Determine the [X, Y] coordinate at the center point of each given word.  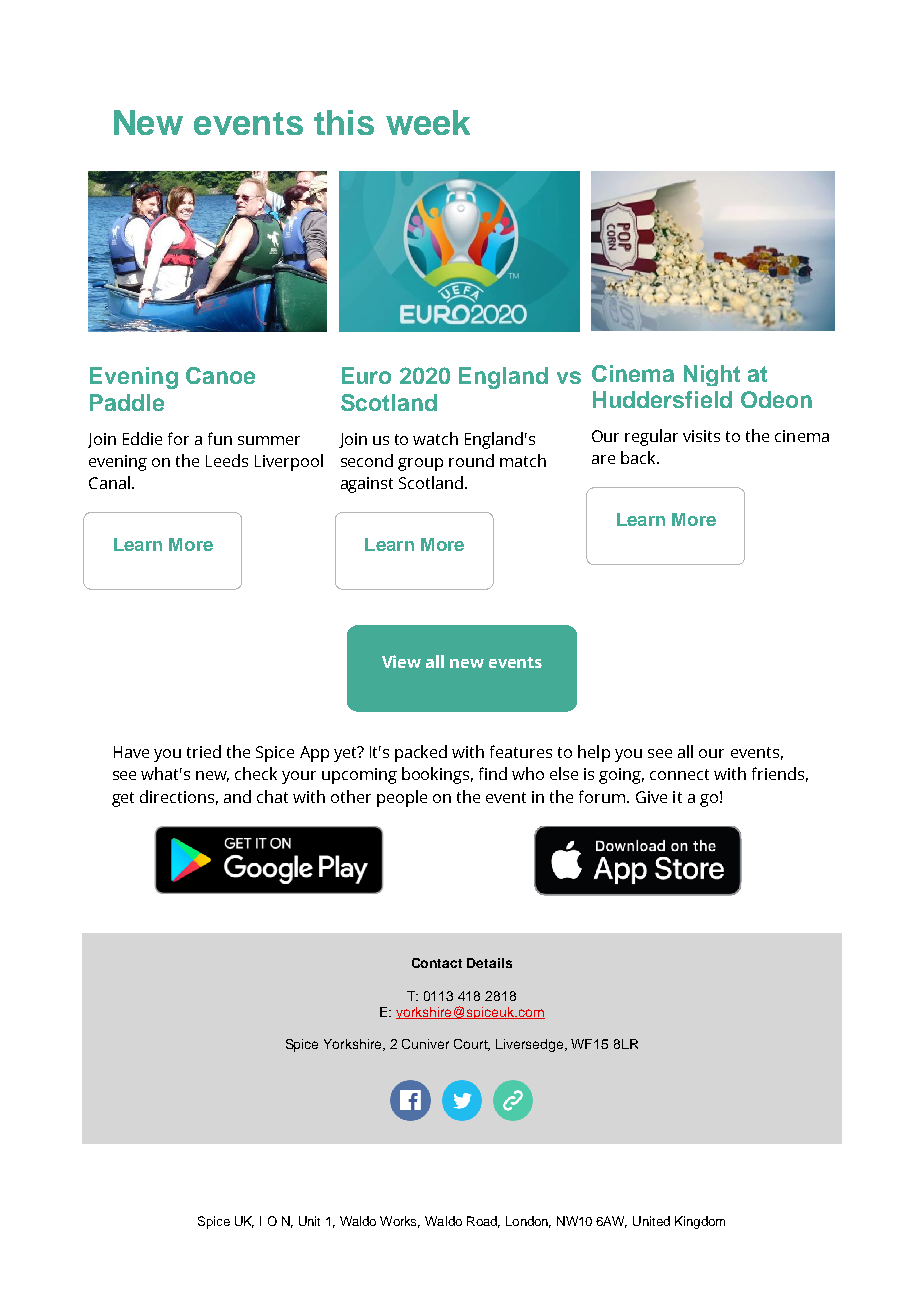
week [428, 122]
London [528, 1222]
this [344, 122]
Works [400, 1222]
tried [204, 751]
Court [472, 1045]
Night [712, 375]
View [401, 661]
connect [679, 774]
